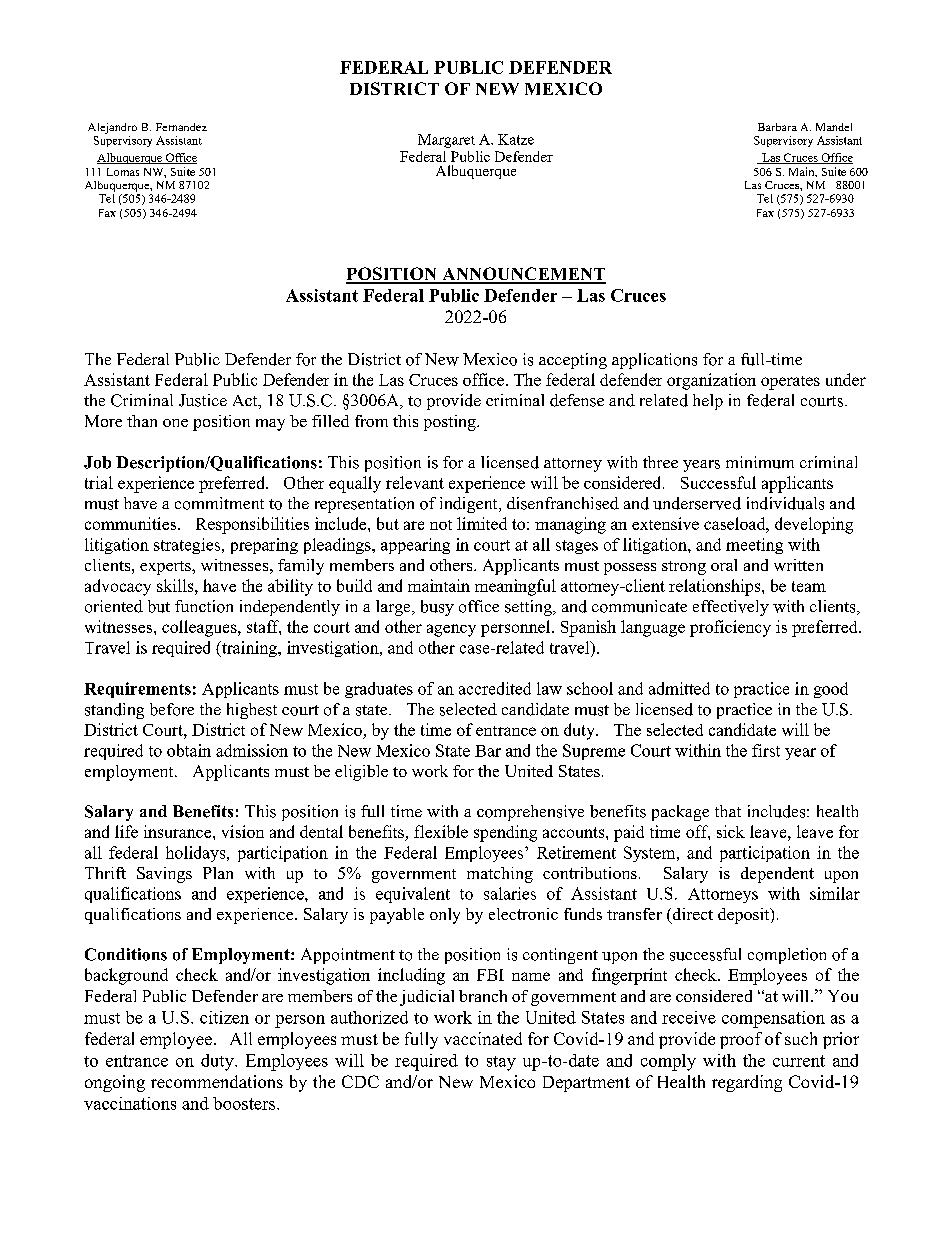  I want to click on regarding, so click(747, 1083).
